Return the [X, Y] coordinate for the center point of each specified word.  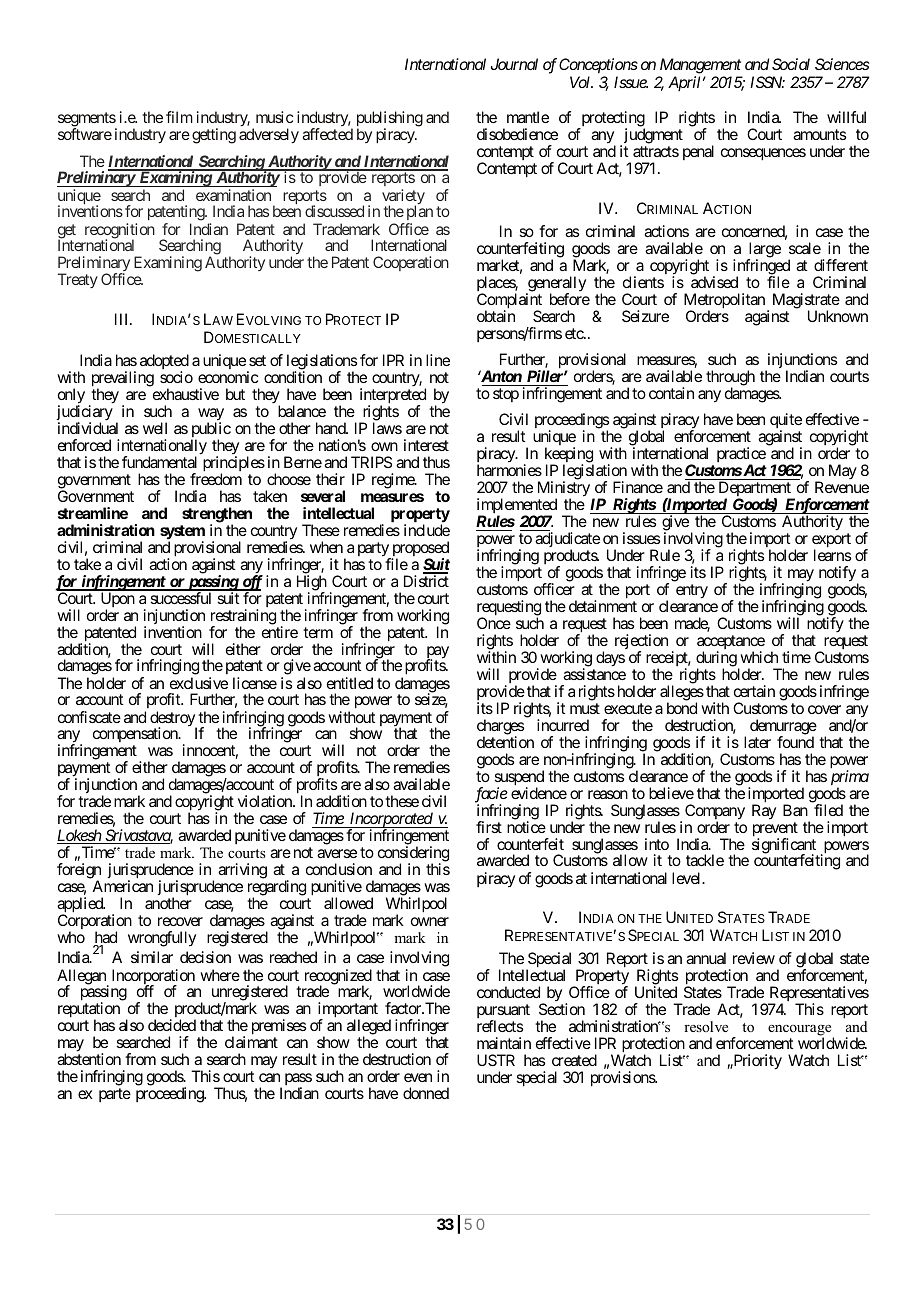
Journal [514, 64]
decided [172, 1025]
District [426, 581]
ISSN [767, 82]
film [179, 117]
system [182, 533]
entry [692, 591]
